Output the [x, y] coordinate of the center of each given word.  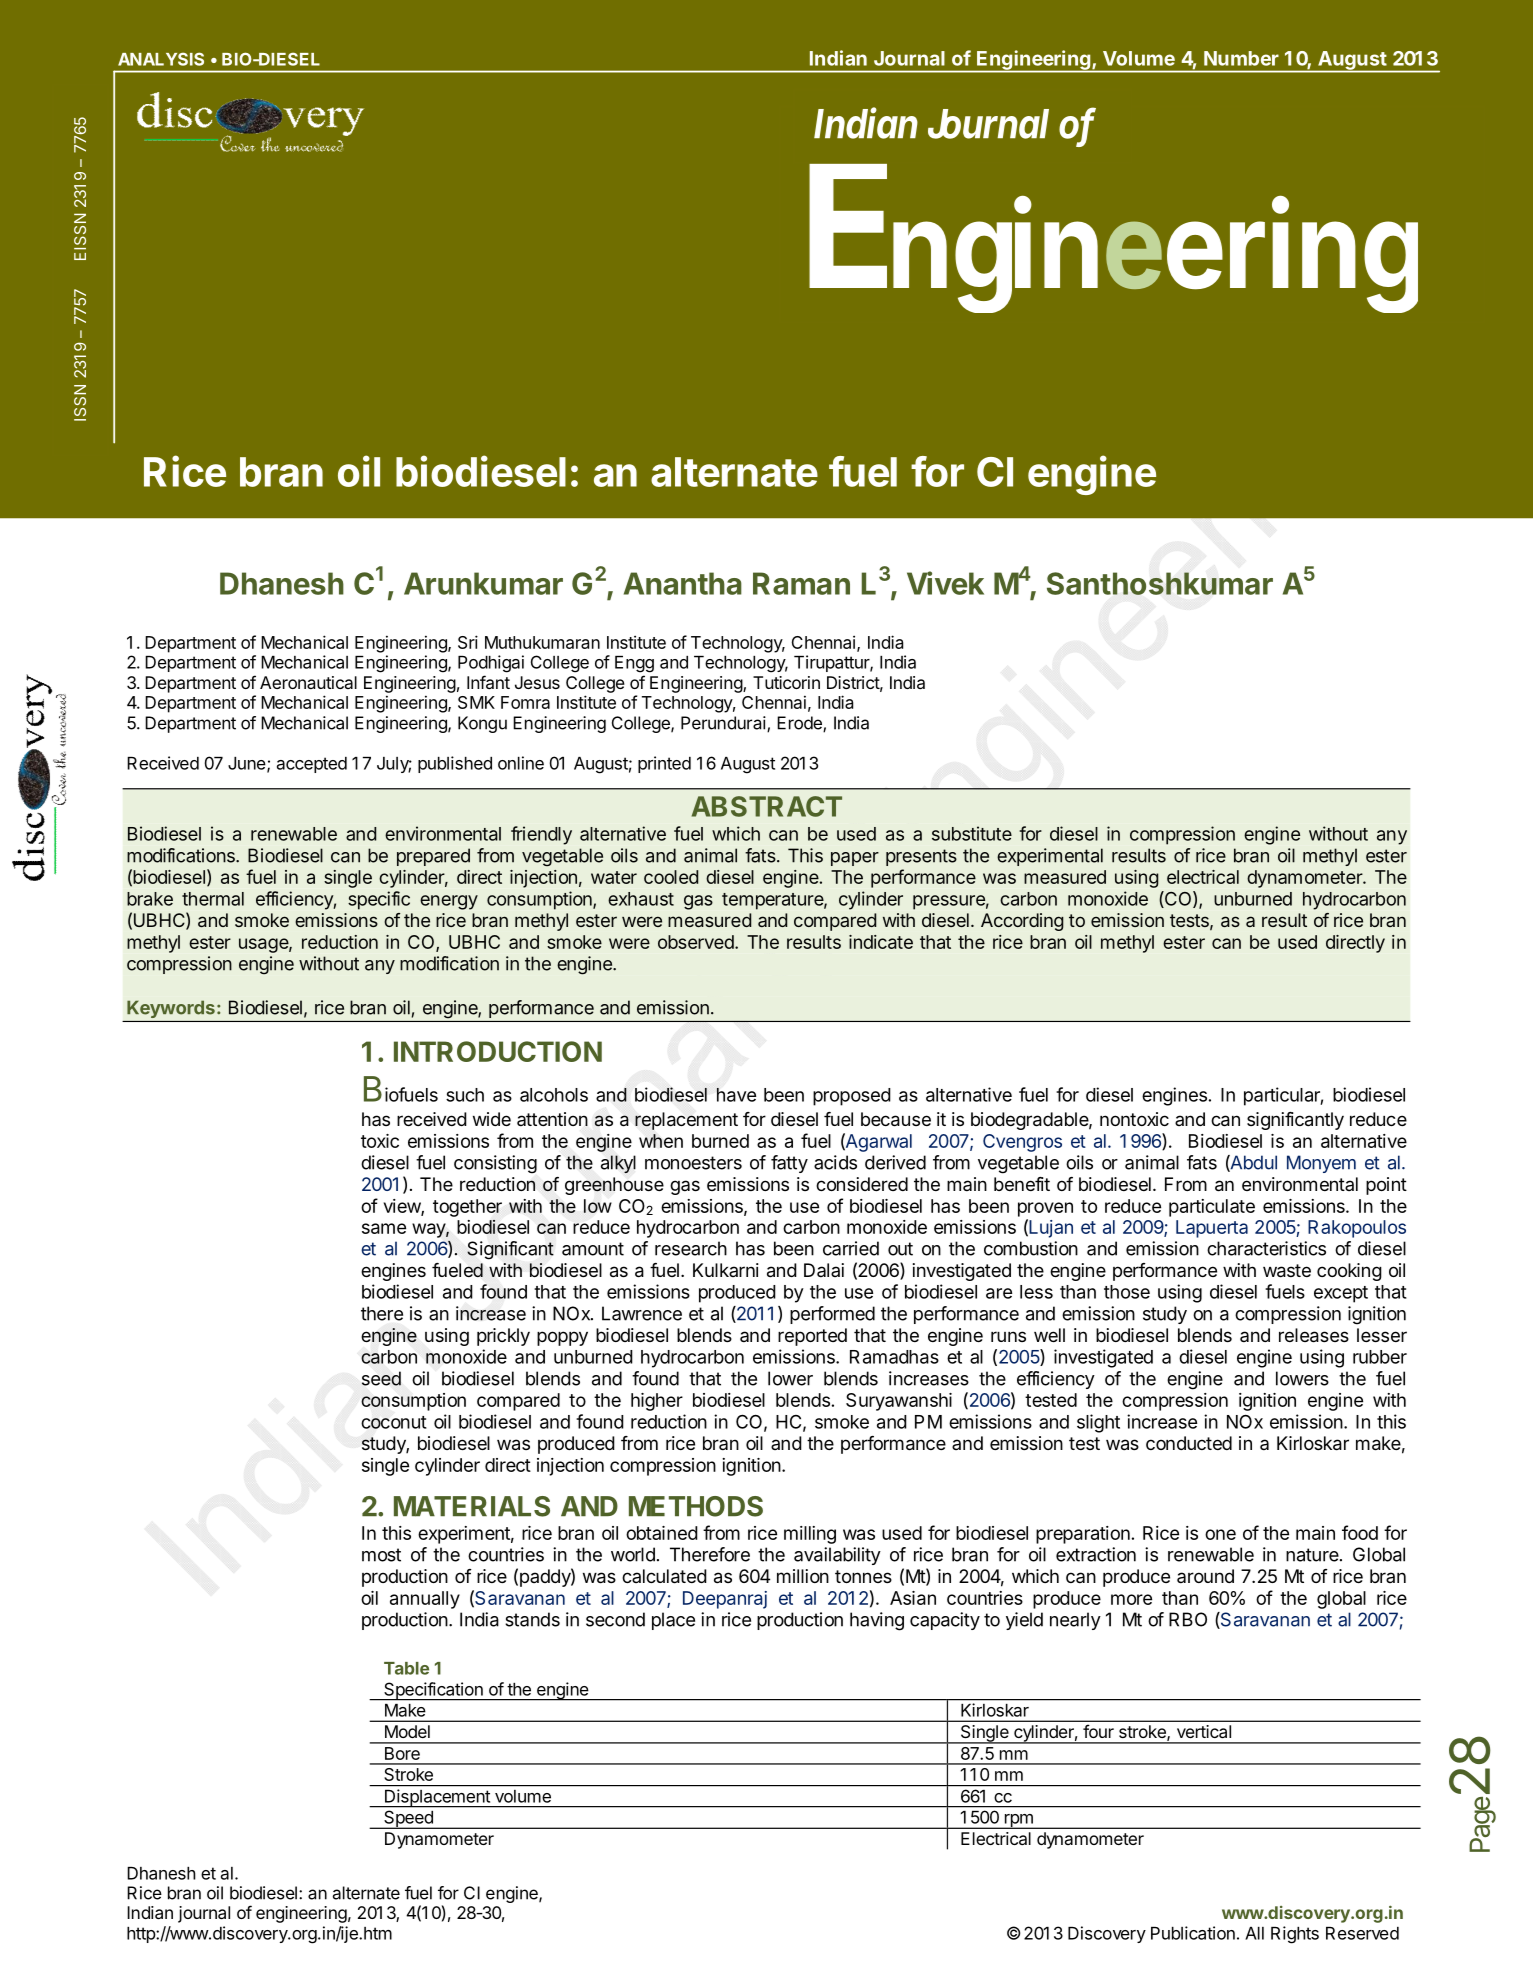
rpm [1018, 1821]
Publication [1193, 1933]
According [1022, 922]
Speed [408, 1820]
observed [697, 942]
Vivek [945, 583]
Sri [468, 642]
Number [1241, 58]
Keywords [171, 1009]
